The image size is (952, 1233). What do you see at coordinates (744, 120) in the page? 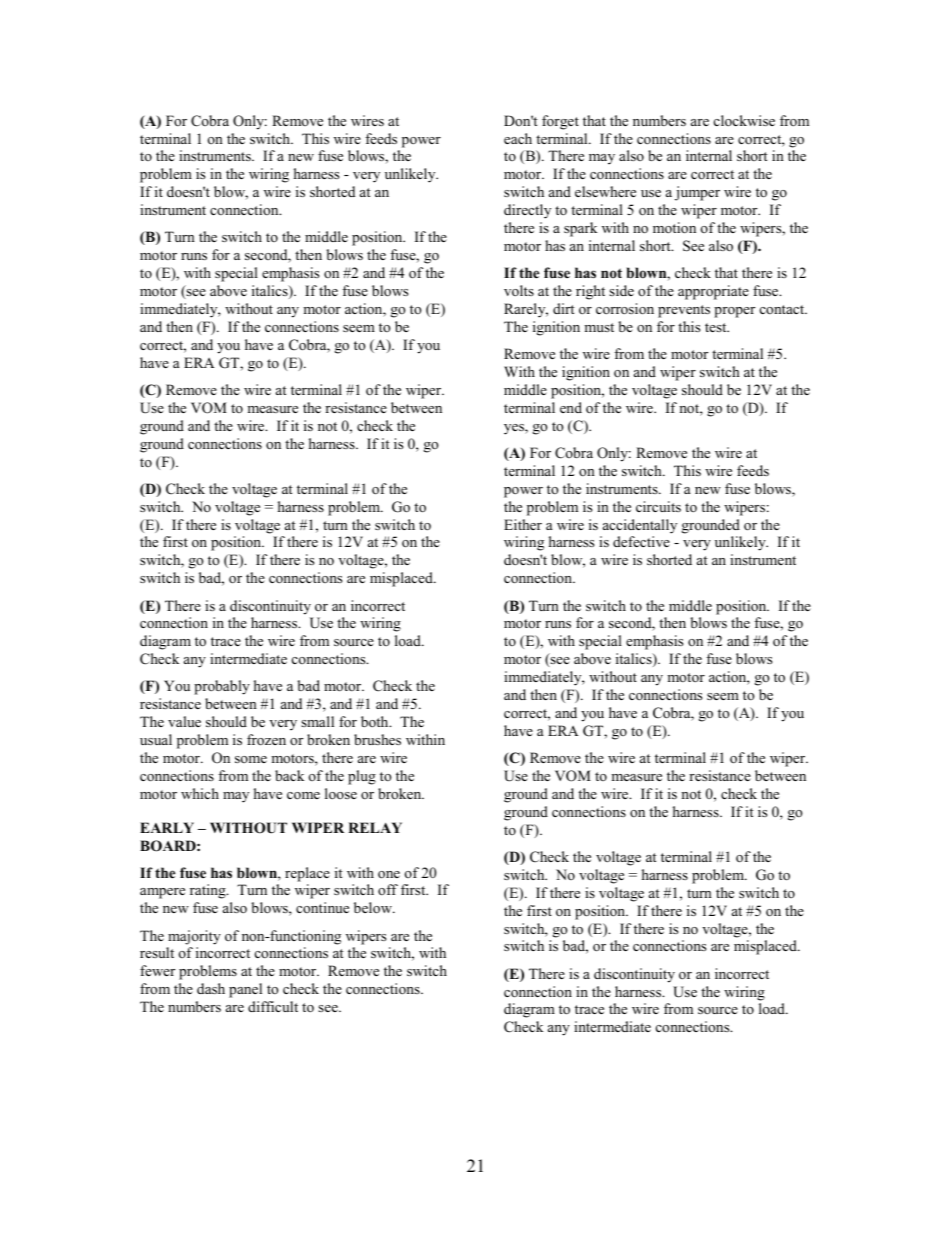
I see `clockwise` at bounding box center [744, 120].
